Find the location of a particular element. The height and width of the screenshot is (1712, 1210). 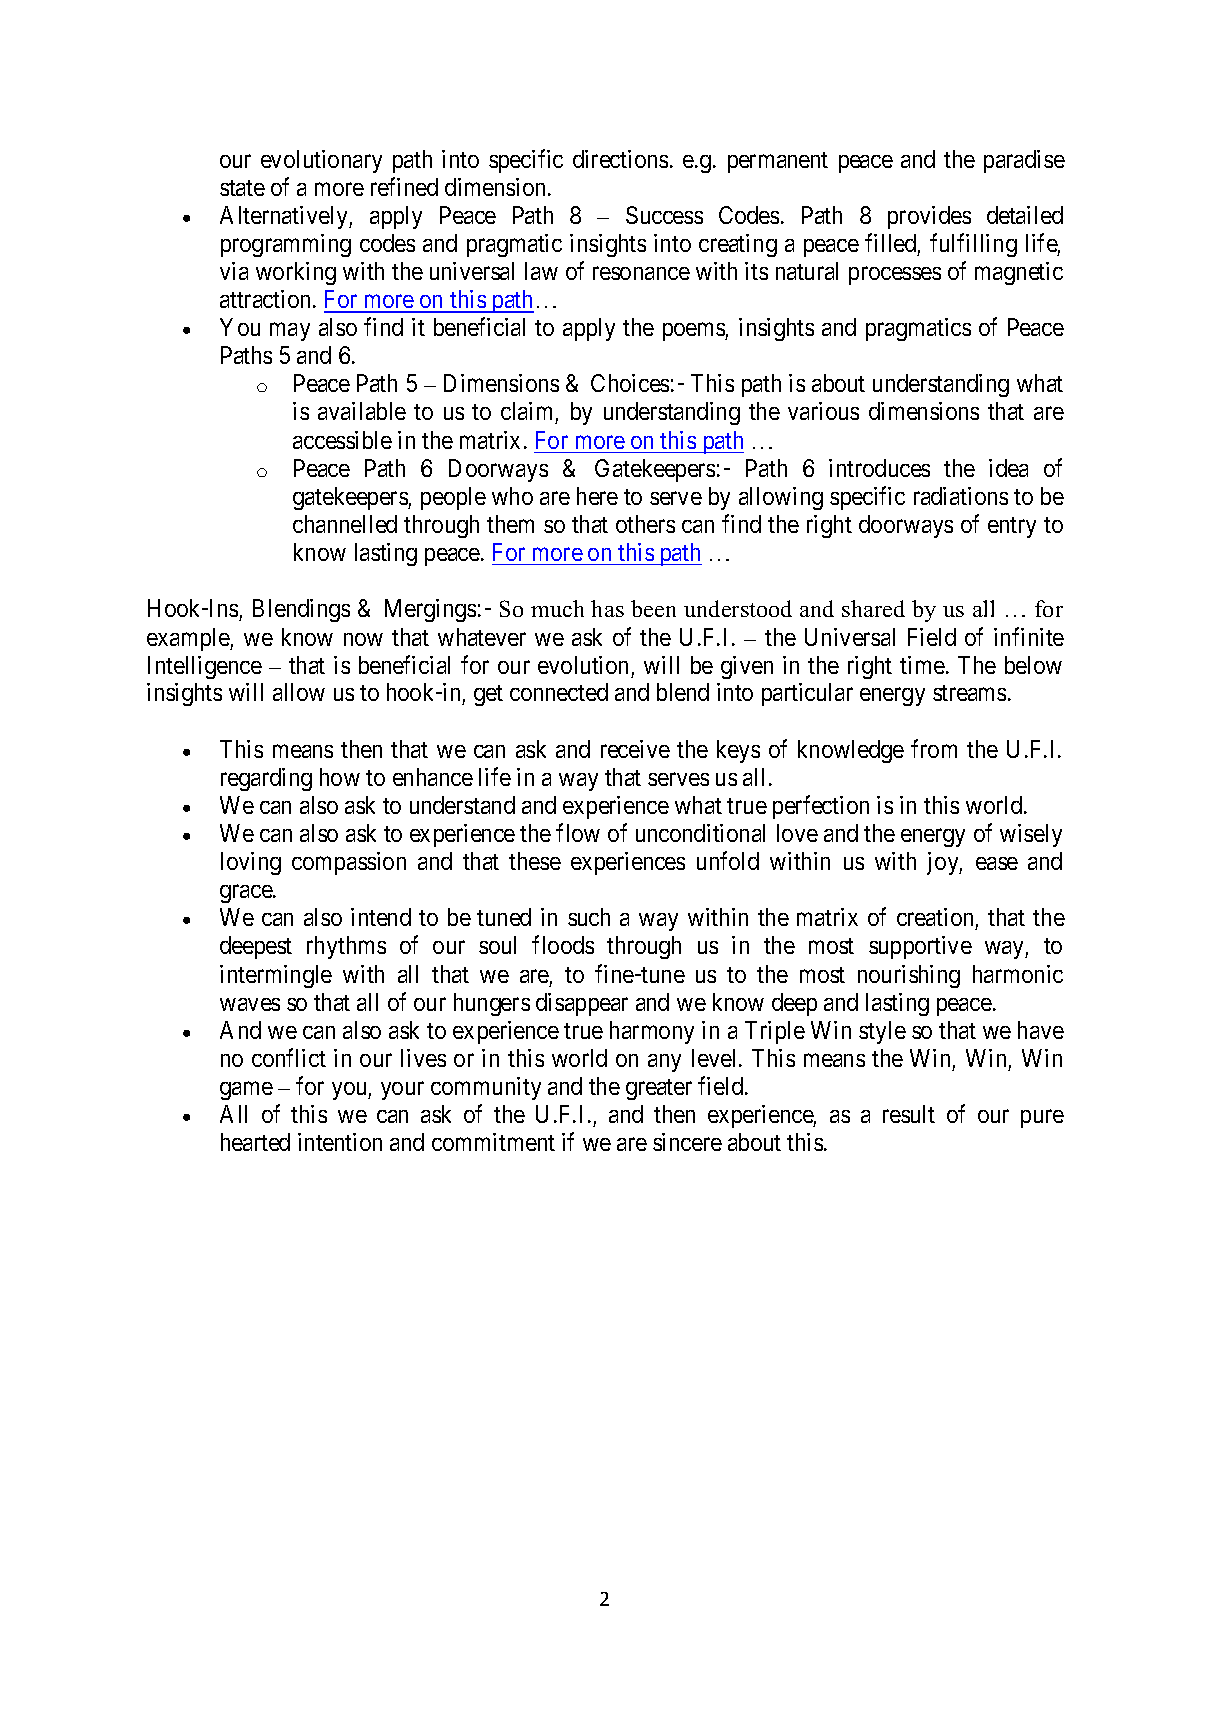

result is located at coordinates (909, 1114).
